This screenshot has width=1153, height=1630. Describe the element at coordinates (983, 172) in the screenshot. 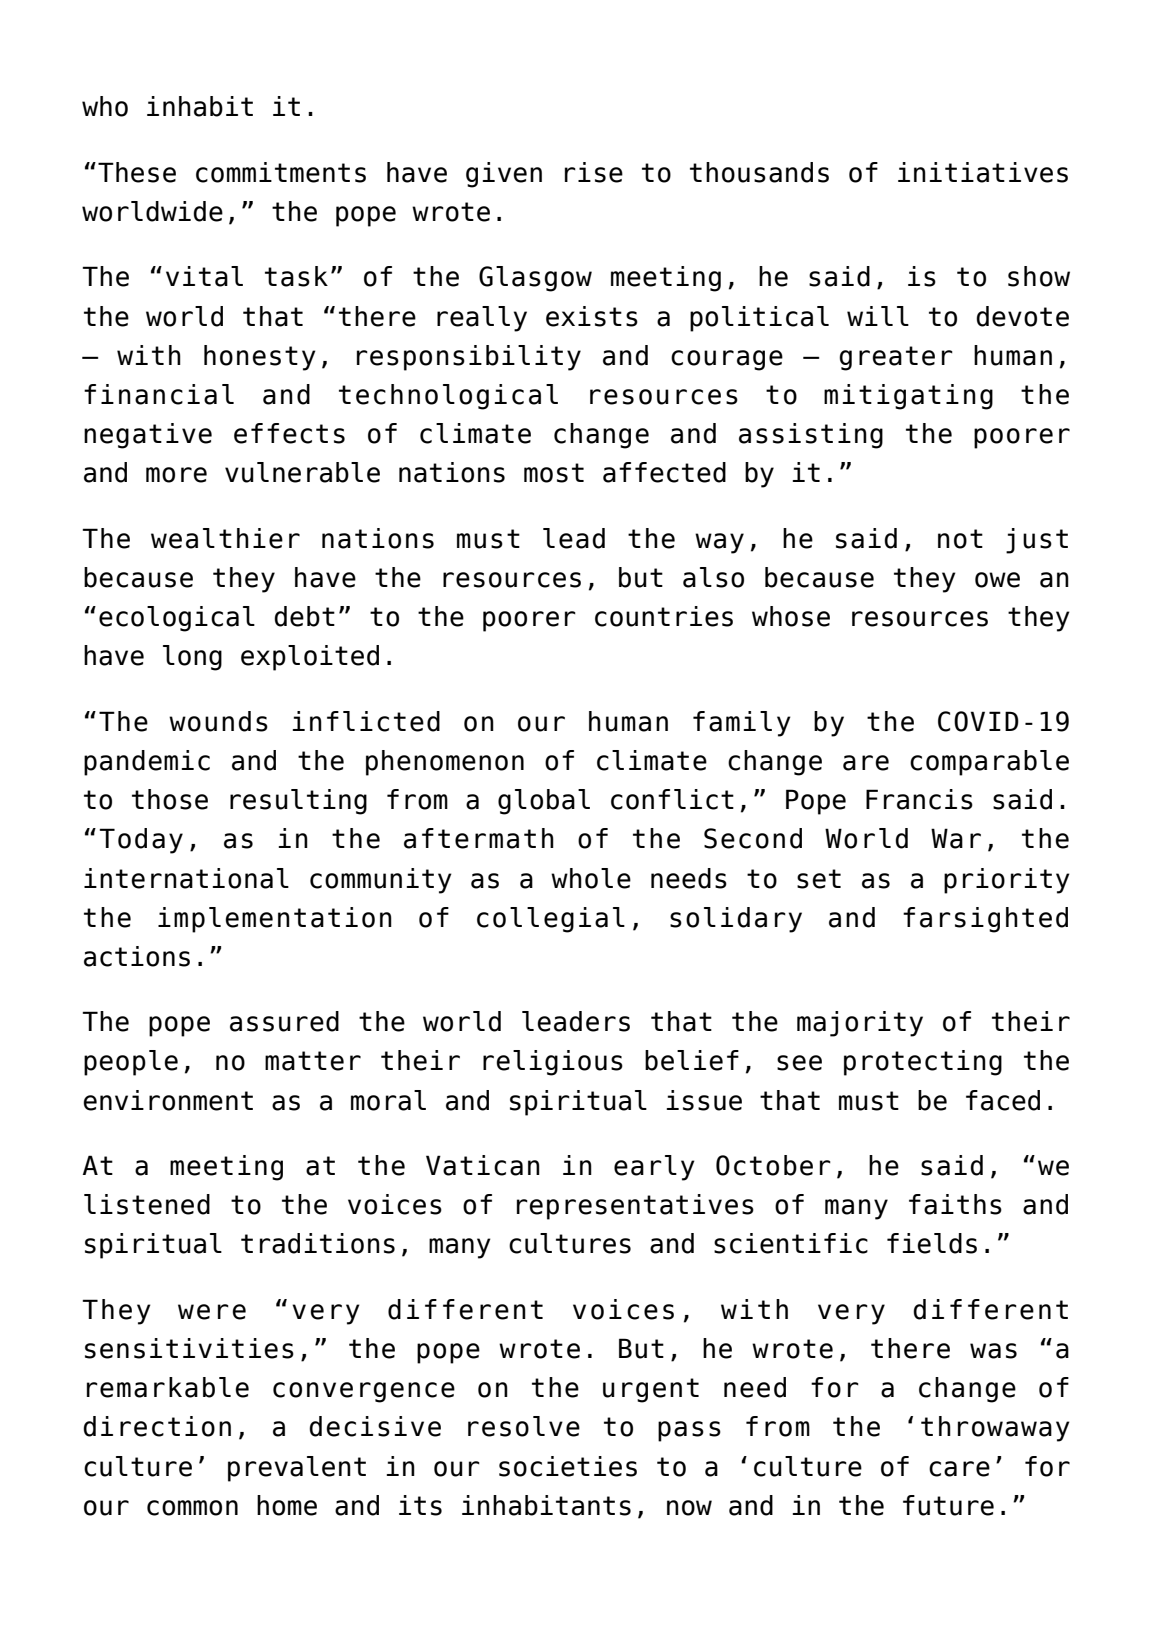

I see `initiatives` at that location.
